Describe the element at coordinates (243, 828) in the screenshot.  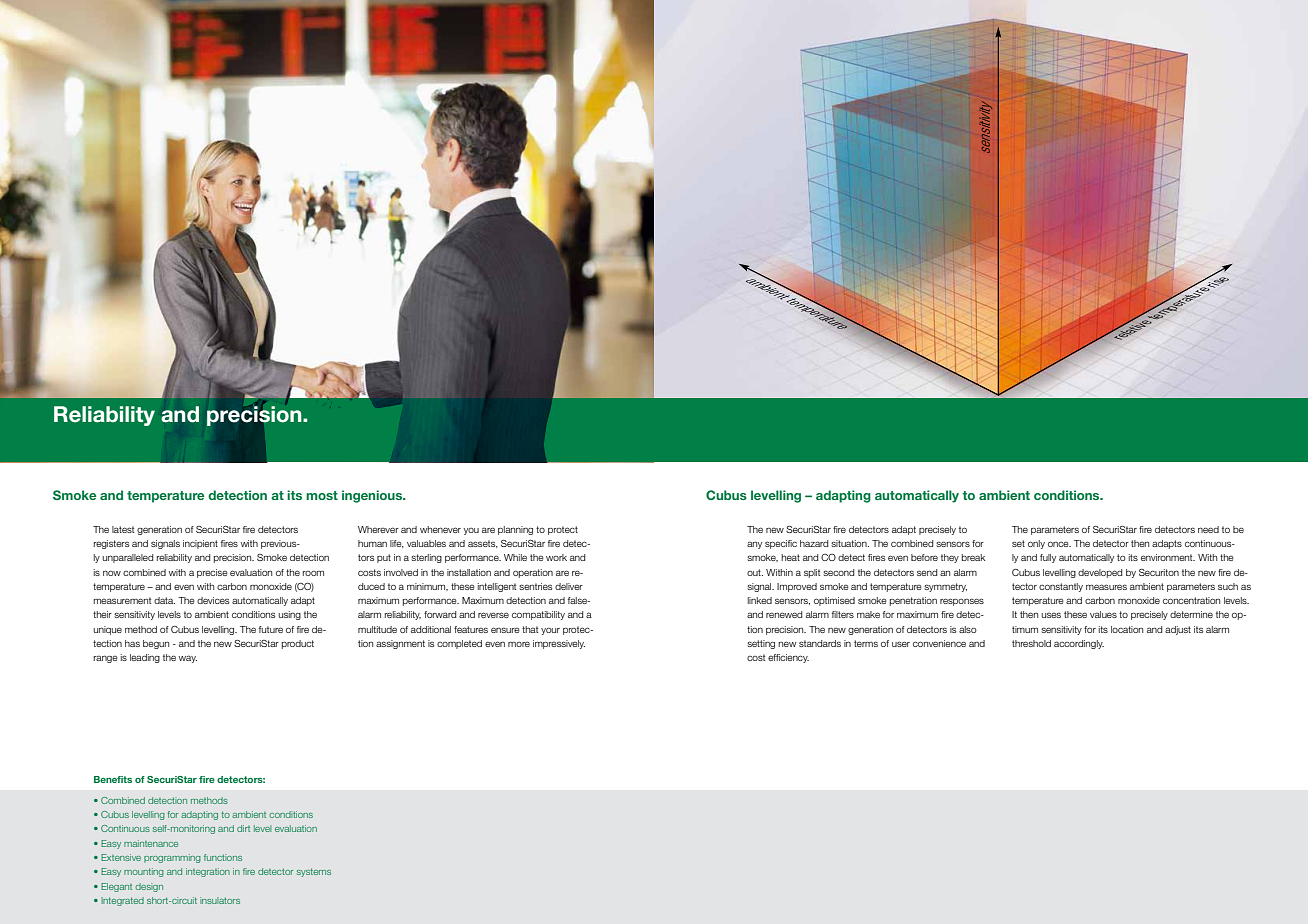
I see `dirt` at that location.
